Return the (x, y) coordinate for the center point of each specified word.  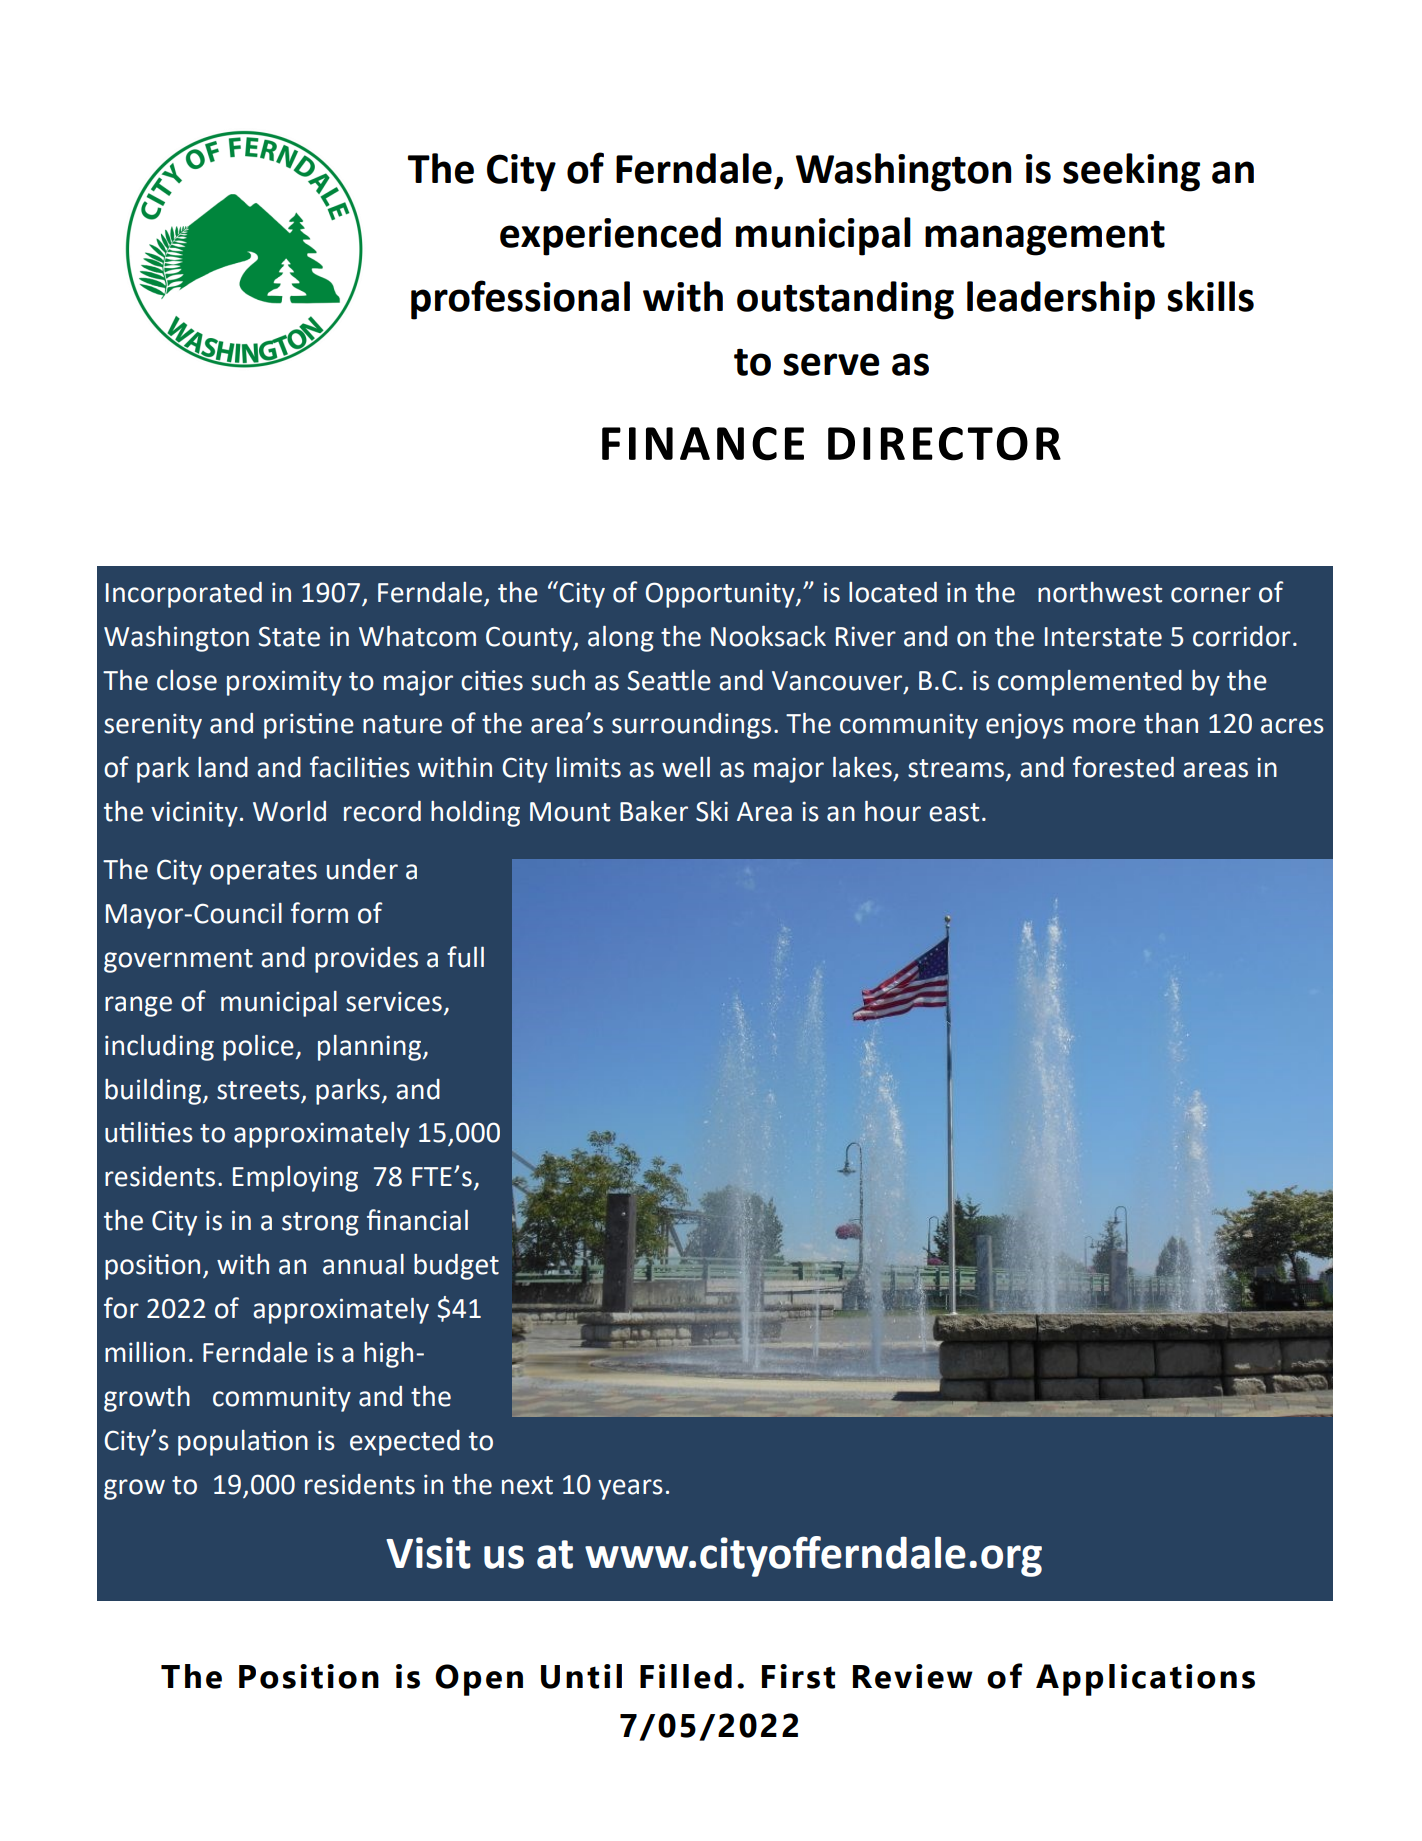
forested (1123, 767)
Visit (428, 1553)
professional (520, 300)
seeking (1131, 172)
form (319, 913)
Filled (686, 1676)
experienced (610, 236)
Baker (654, 811)
